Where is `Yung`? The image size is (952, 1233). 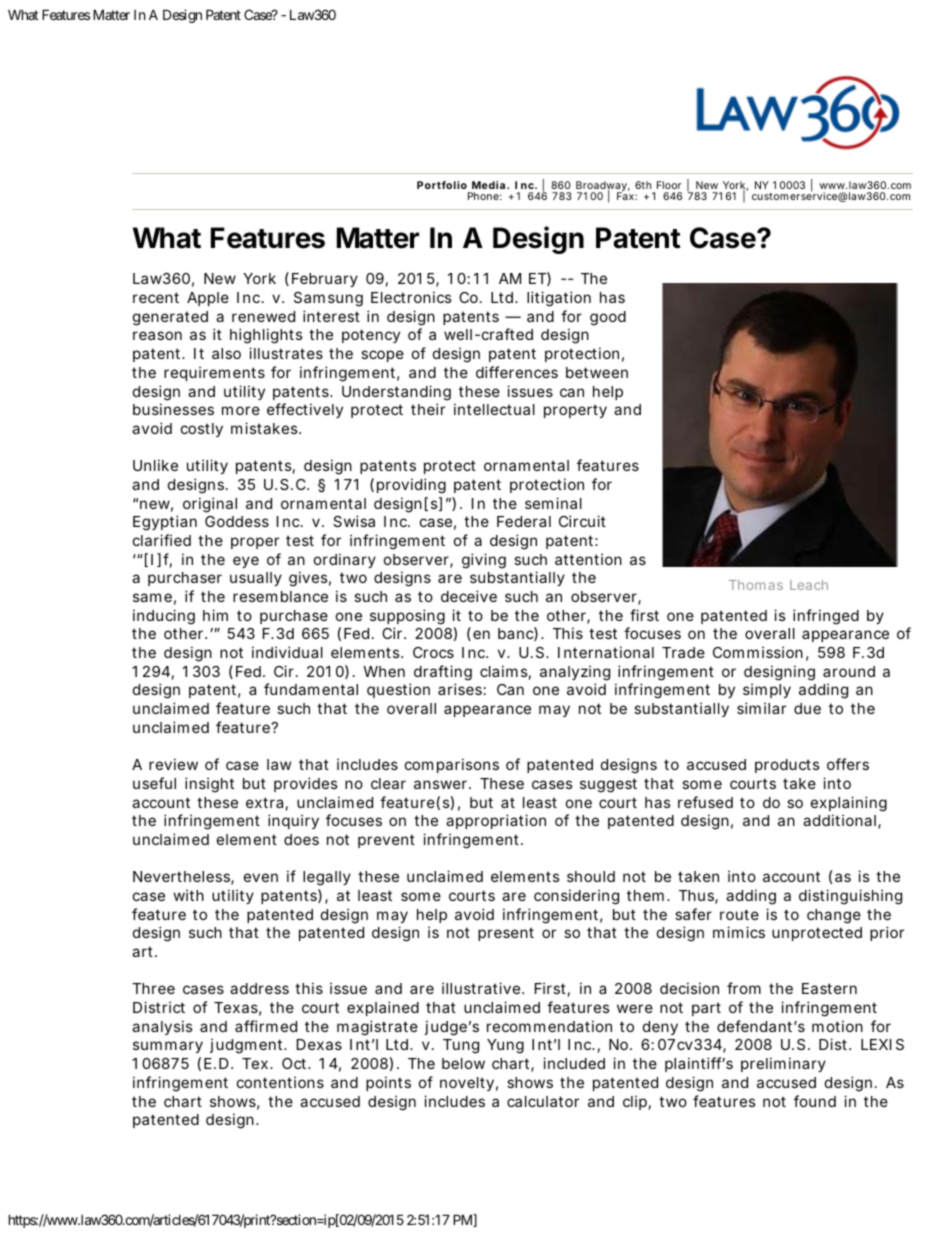
Yung is located at coordinates (505, 1046).
